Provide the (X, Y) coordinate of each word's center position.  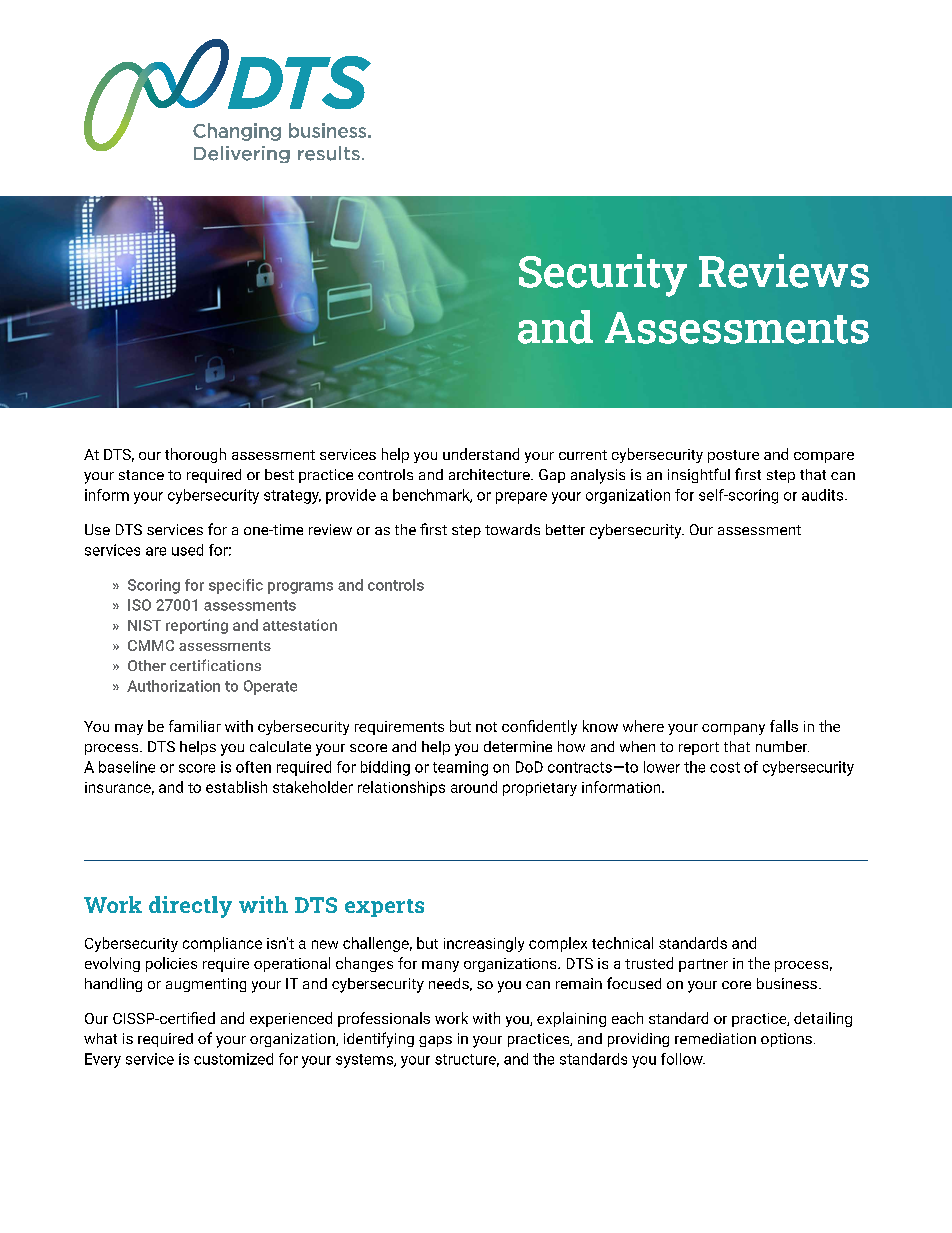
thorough (195, 455)
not (486, 727)
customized (233, 1059)
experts (384, 908)
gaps (435, 1041)
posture (733, 456)
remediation (715, 1038)
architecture (490, 474)
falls (784, 726)
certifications (215, 665)
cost (725, 767)
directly (190, 907)
